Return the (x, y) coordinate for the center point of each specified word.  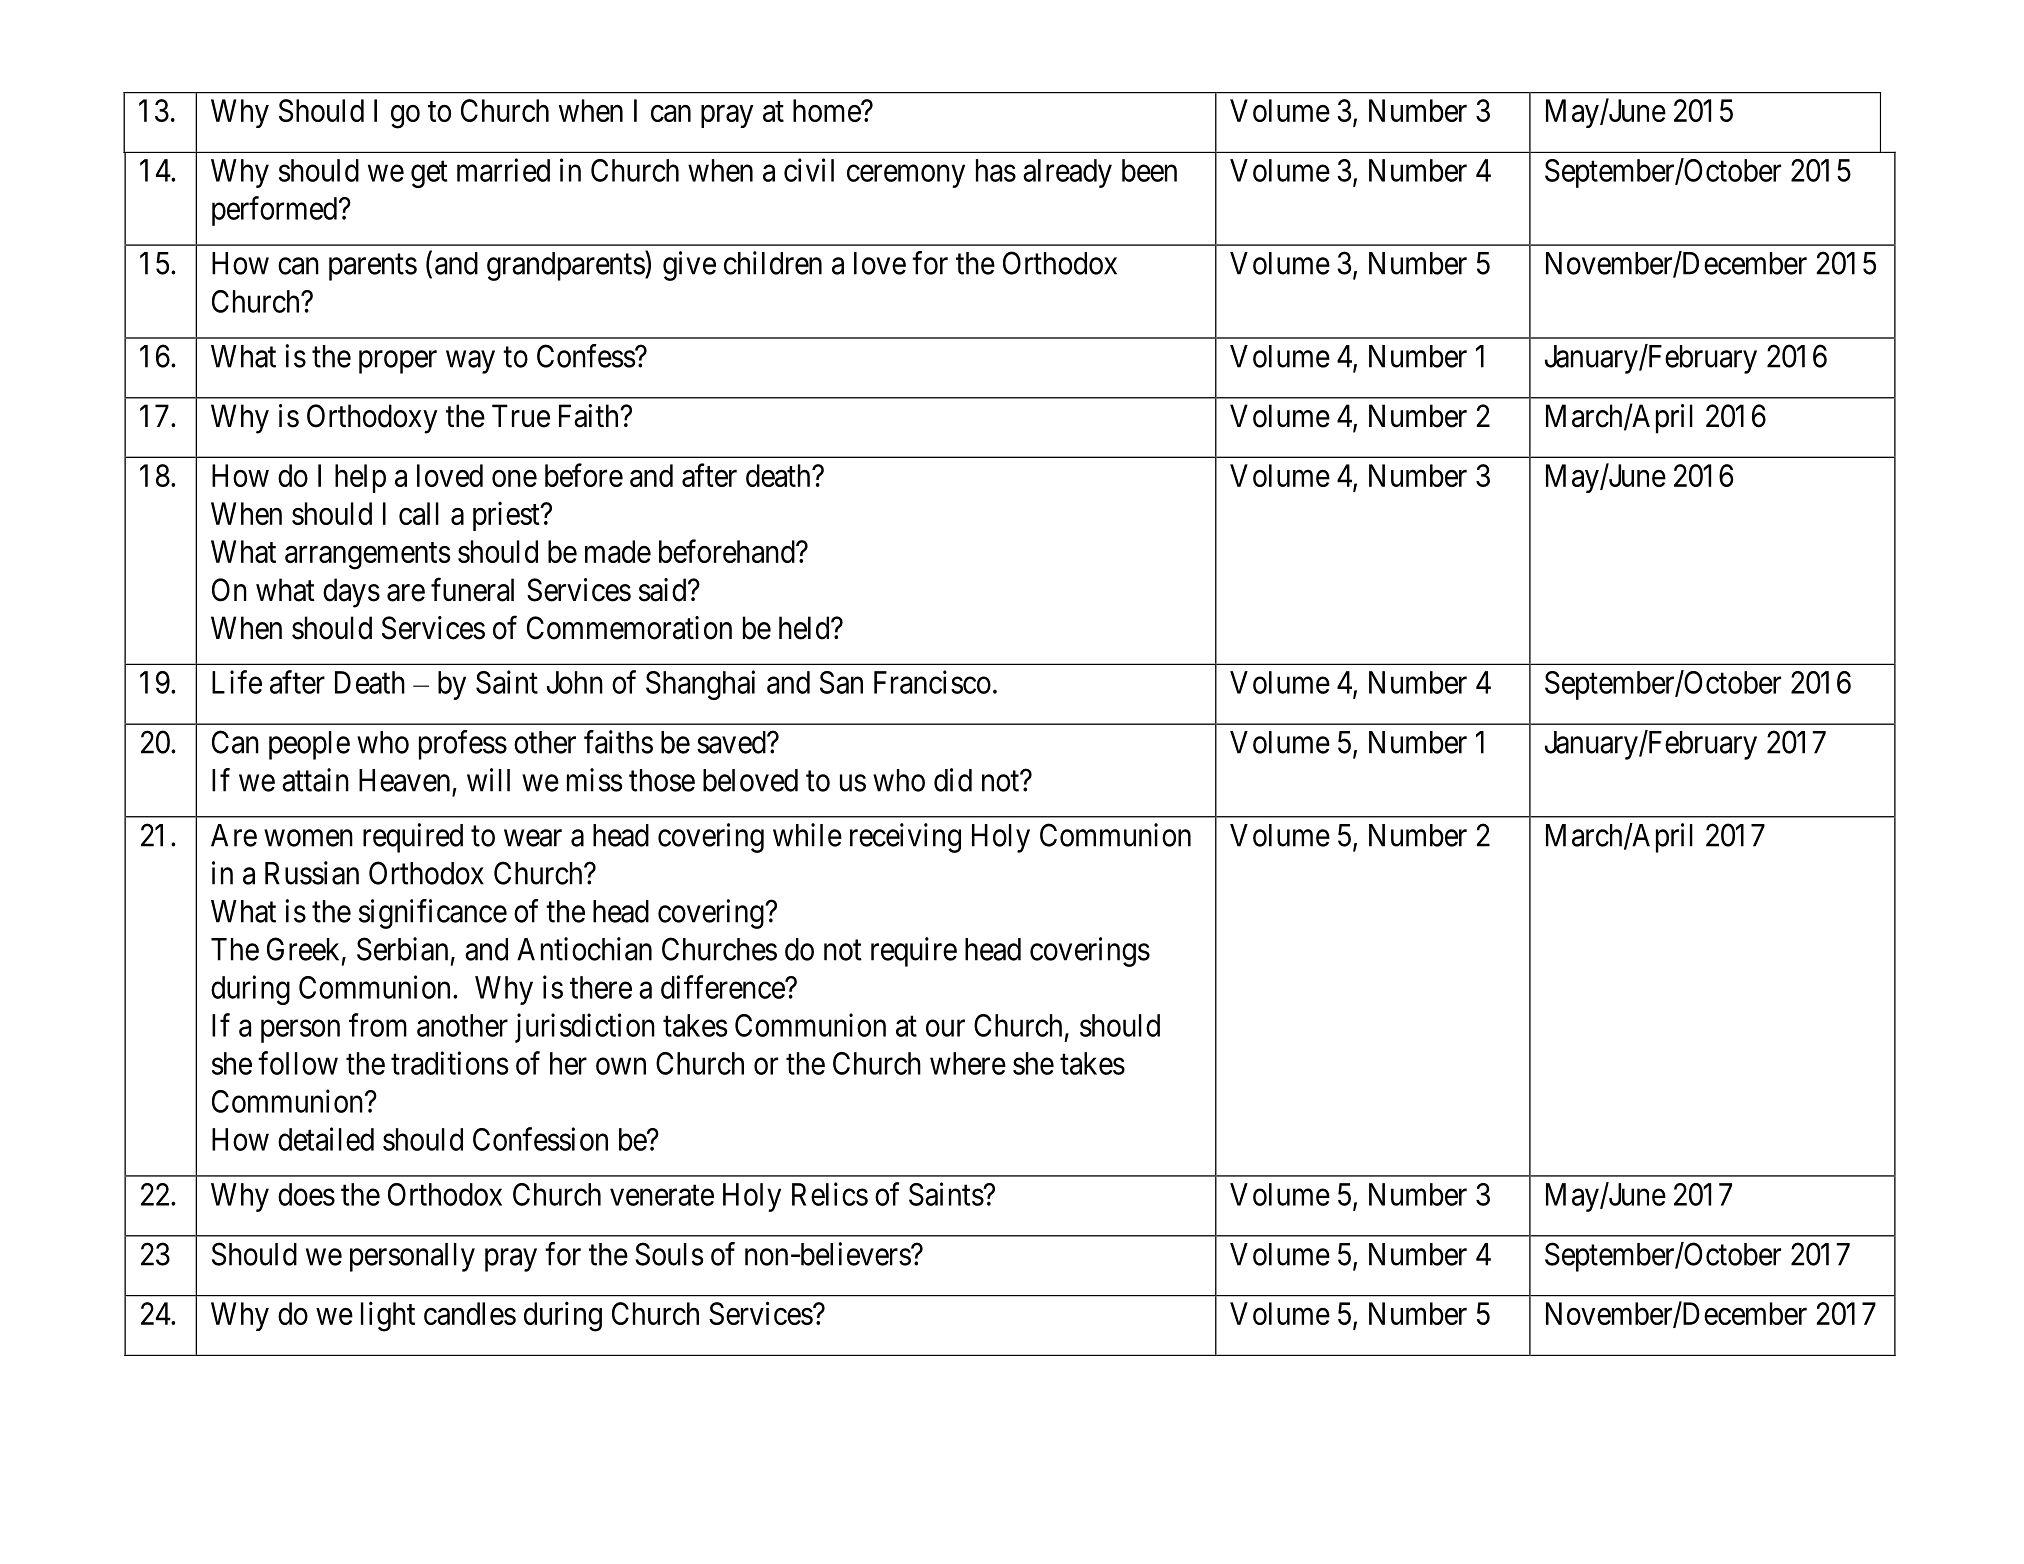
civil (809, 170)
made (618, 551)
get (429, 174)
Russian (312, 873)
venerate (662, 1195)
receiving (905, 838)
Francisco (932, 682)
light (388, 1316)
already (1067, 173)
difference (723, 987)
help (360, 478)
